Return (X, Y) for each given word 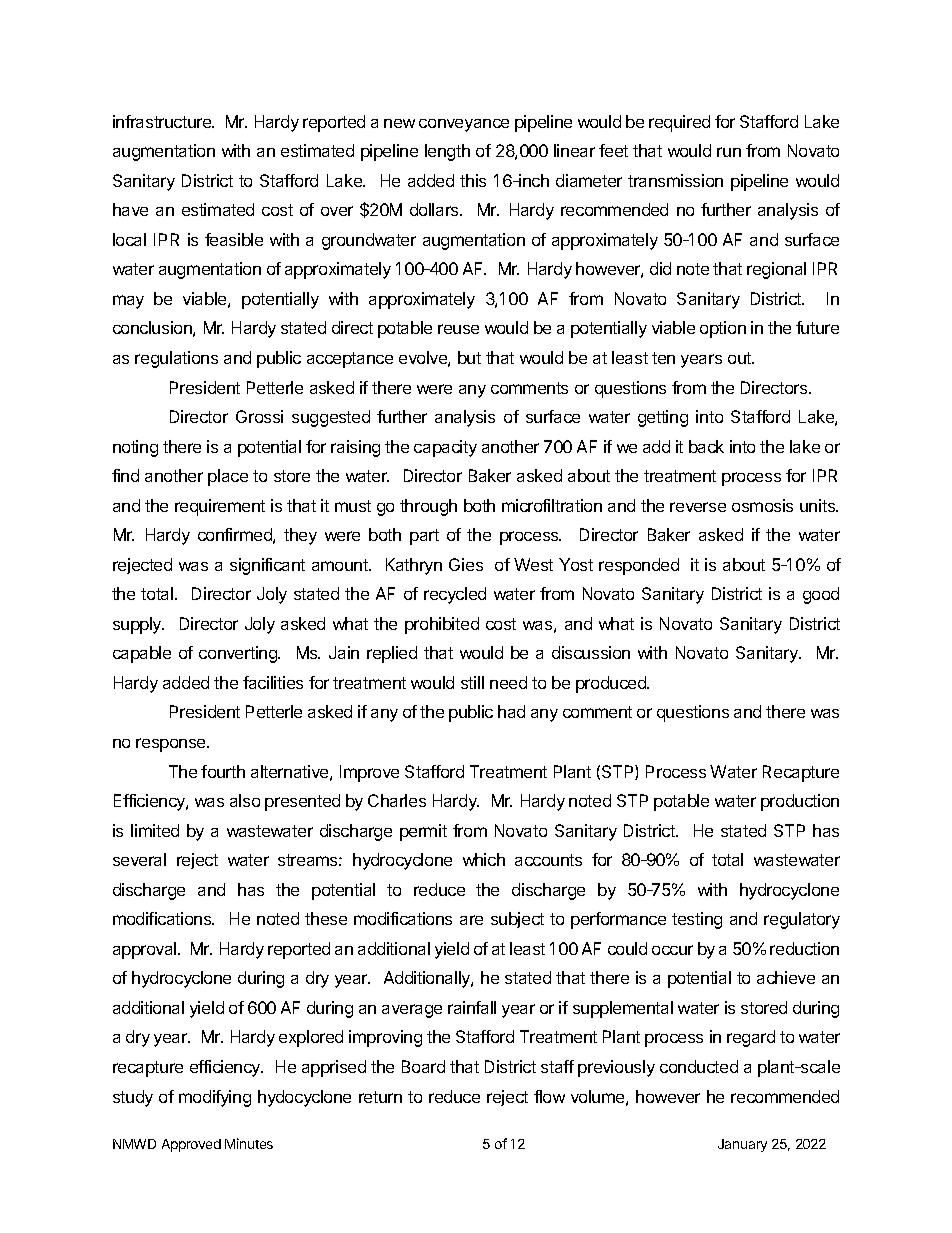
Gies (466, 564)
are (471, 920)
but (469, 357)
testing (697, 920)
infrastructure (163, 121)
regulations (176, 359)
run (729, 152)
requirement (220, 507)
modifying (215, 1098)
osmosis (762, 505)
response (172, 745)
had (511, 711)
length (447, 152)
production (800, 802)
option (723, 329)
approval (146, 950)
